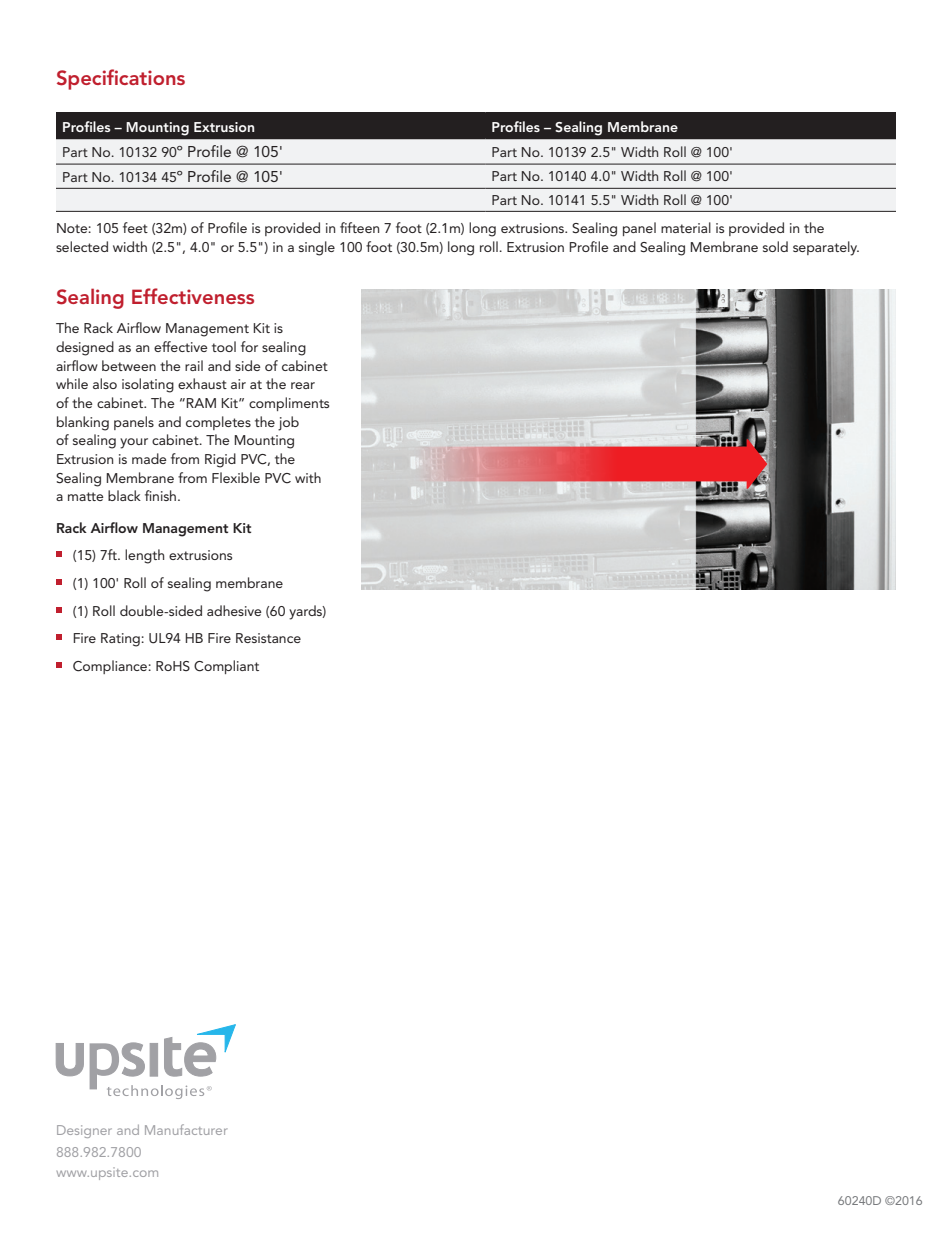 This screenshot has height=1233, width=952. Describe the element at coordinates (268, 638) in the screenshot. I see `Resistance` at that location.
